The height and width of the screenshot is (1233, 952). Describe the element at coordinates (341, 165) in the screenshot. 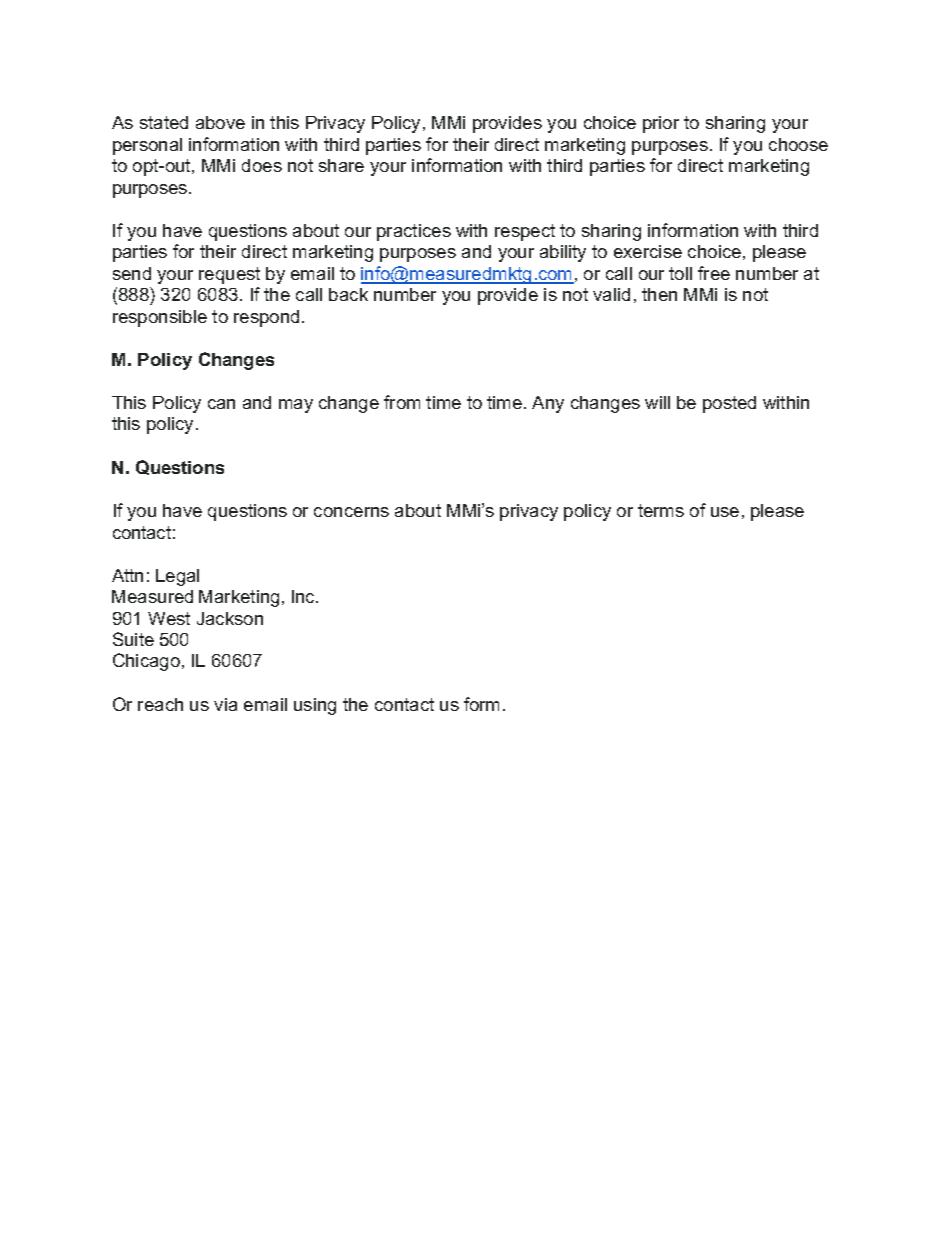

I see `share` at that location.
